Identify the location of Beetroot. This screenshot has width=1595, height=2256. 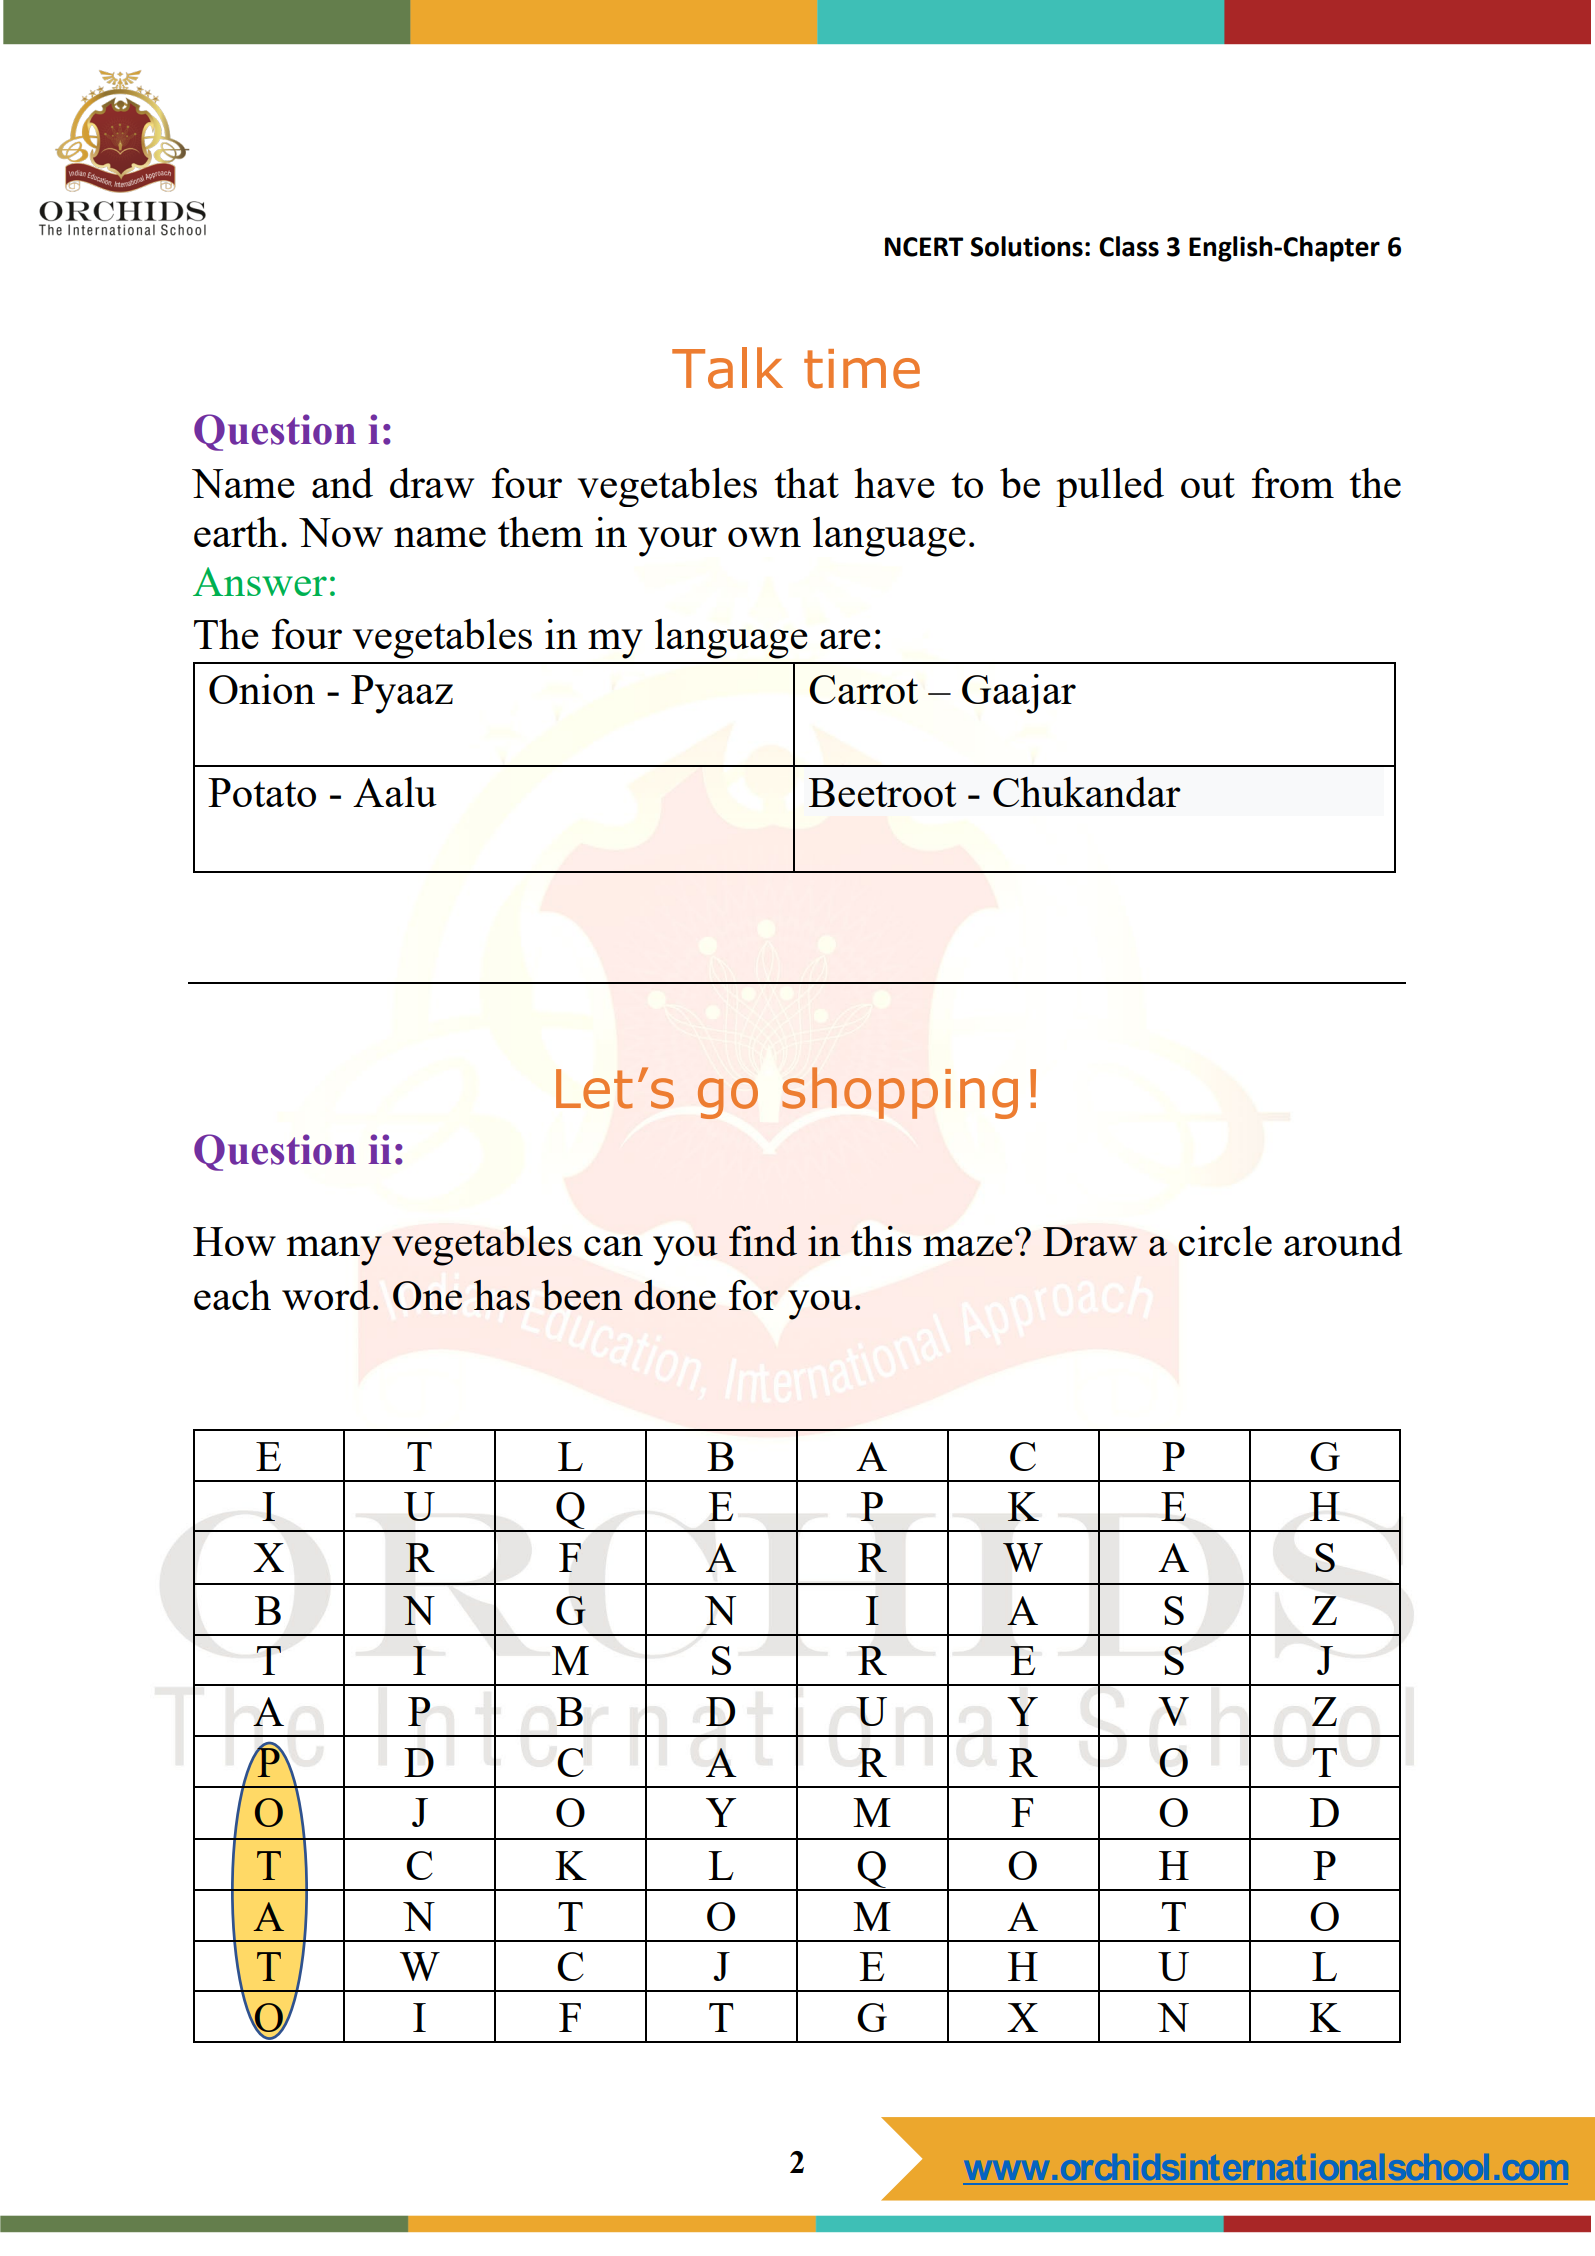
(882, 792).
